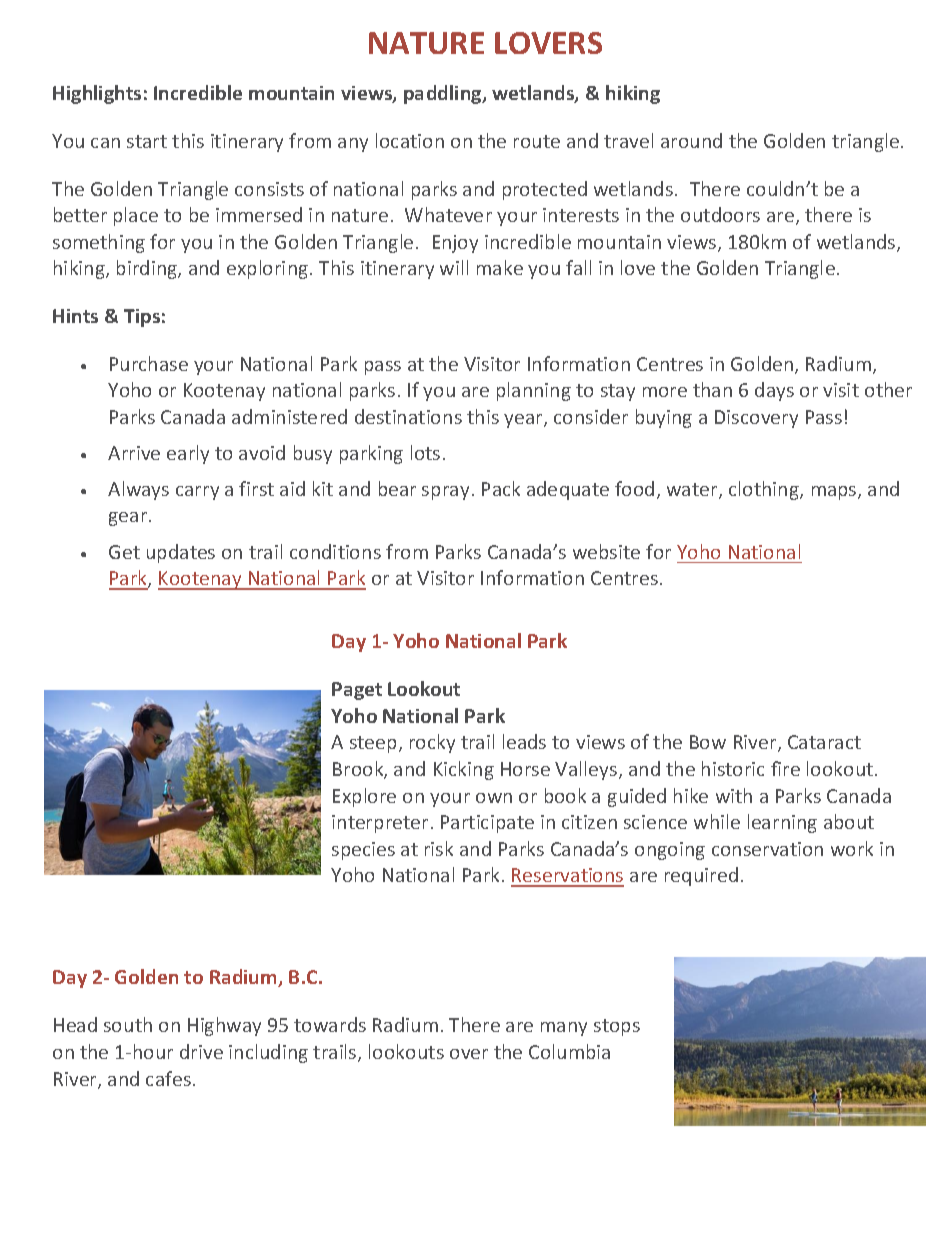  Describe the element at coordinates (147, 141) in the screenshot. I see `start` at that location.
